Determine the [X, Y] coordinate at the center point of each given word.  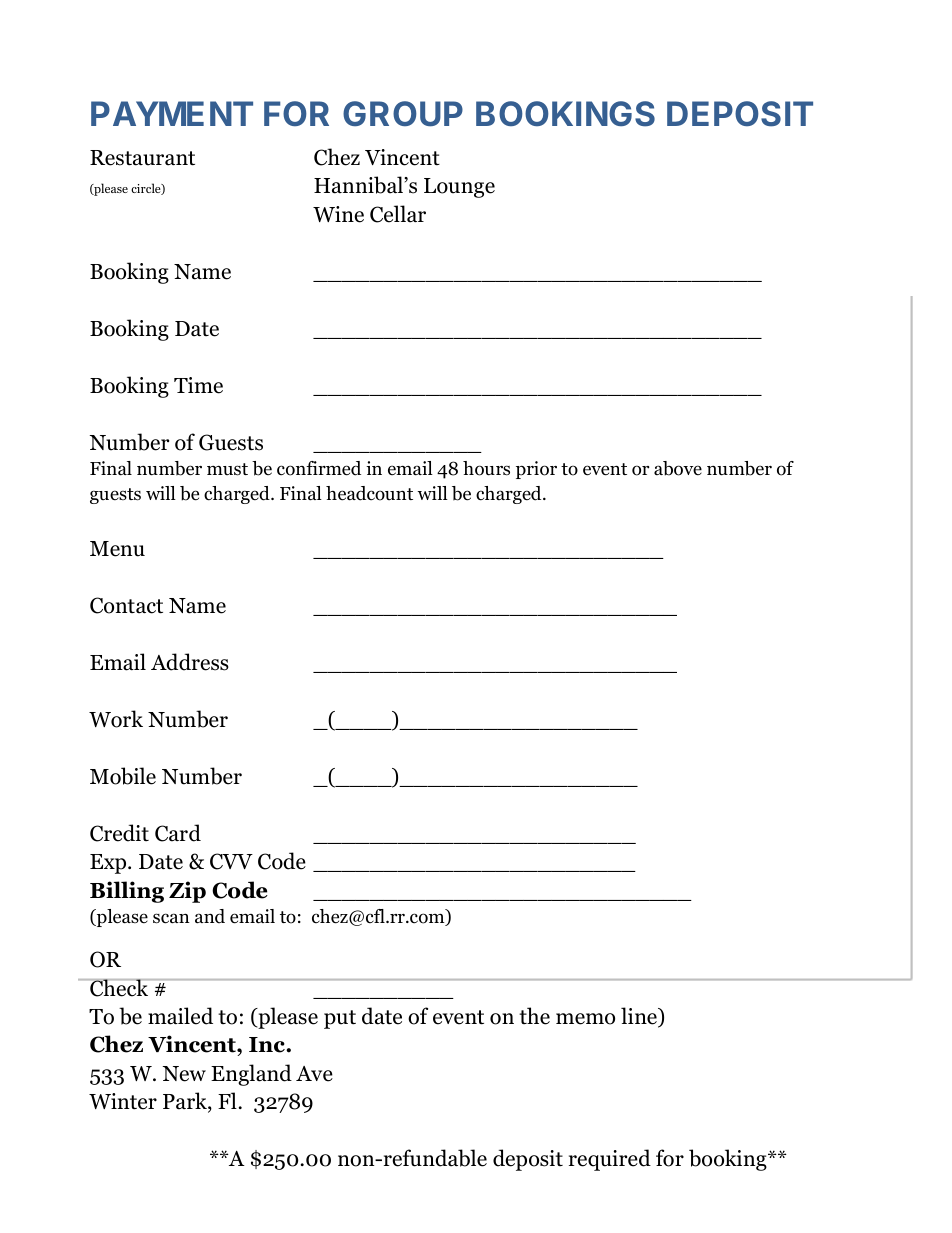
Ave [314, 1074]
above [678, 468]
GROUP [403, 114]
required [610, 1160]
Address [190, 662]
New [184, 1074]
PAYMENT [172, 113]
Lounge [459, 188]
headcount [369, 493]
